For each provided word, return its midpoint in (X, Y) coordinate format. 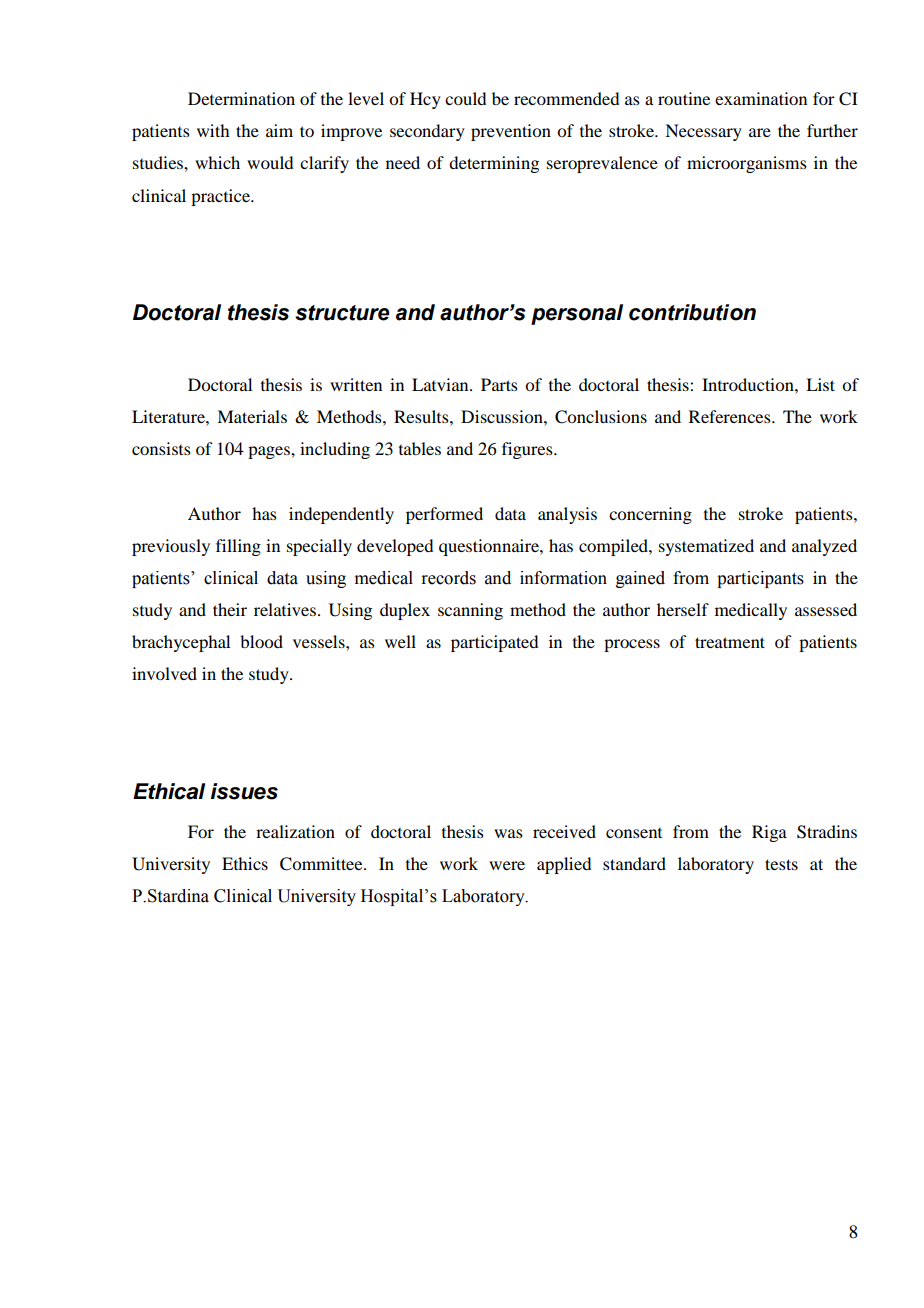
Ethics (245, 863)
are (760, 132)
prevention (511, 132)
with (213, 130)
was (508, 833)
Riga (769, 833)
